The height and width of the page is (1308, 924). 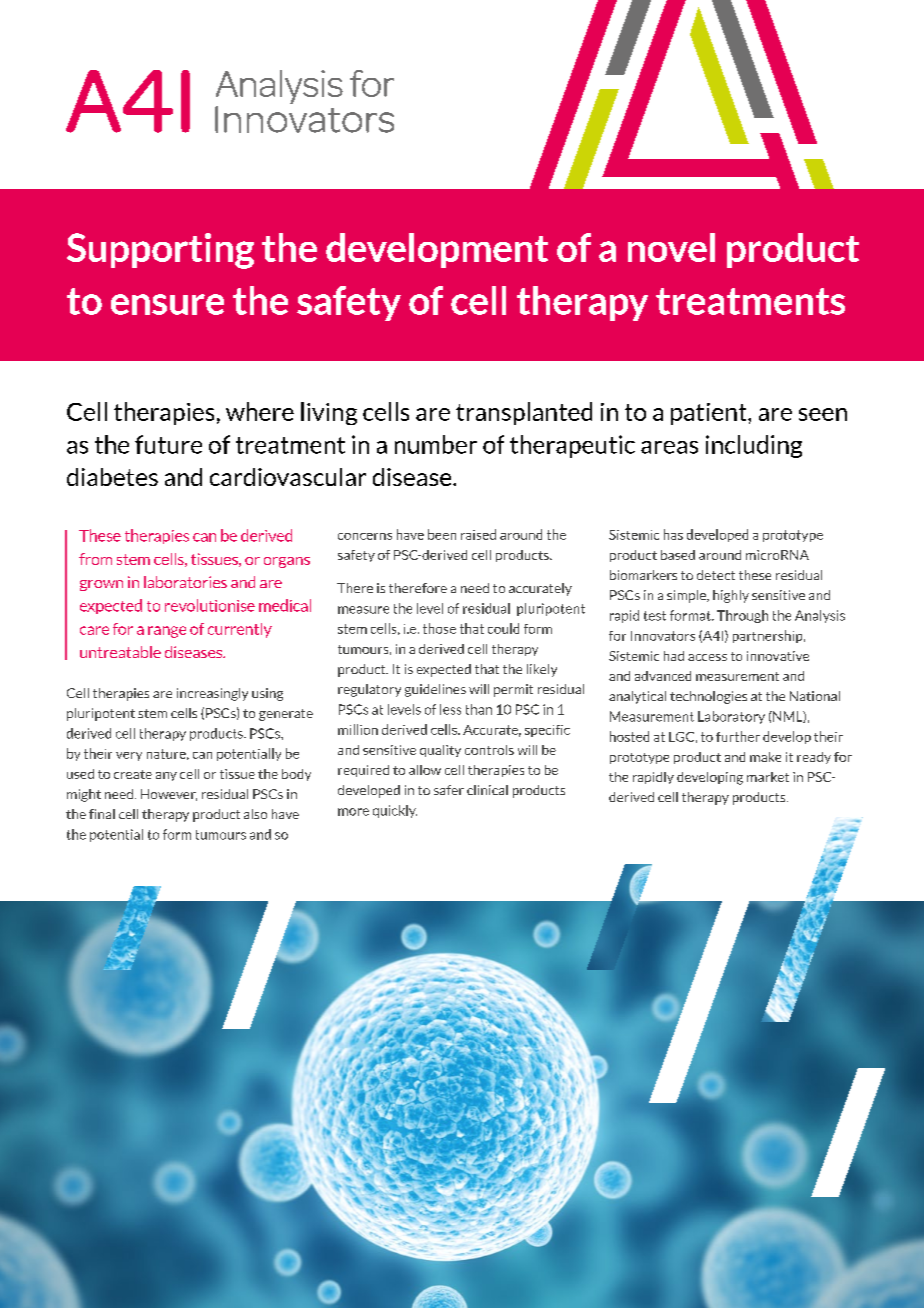 I want to click on market, so click(x=768, y=777).
